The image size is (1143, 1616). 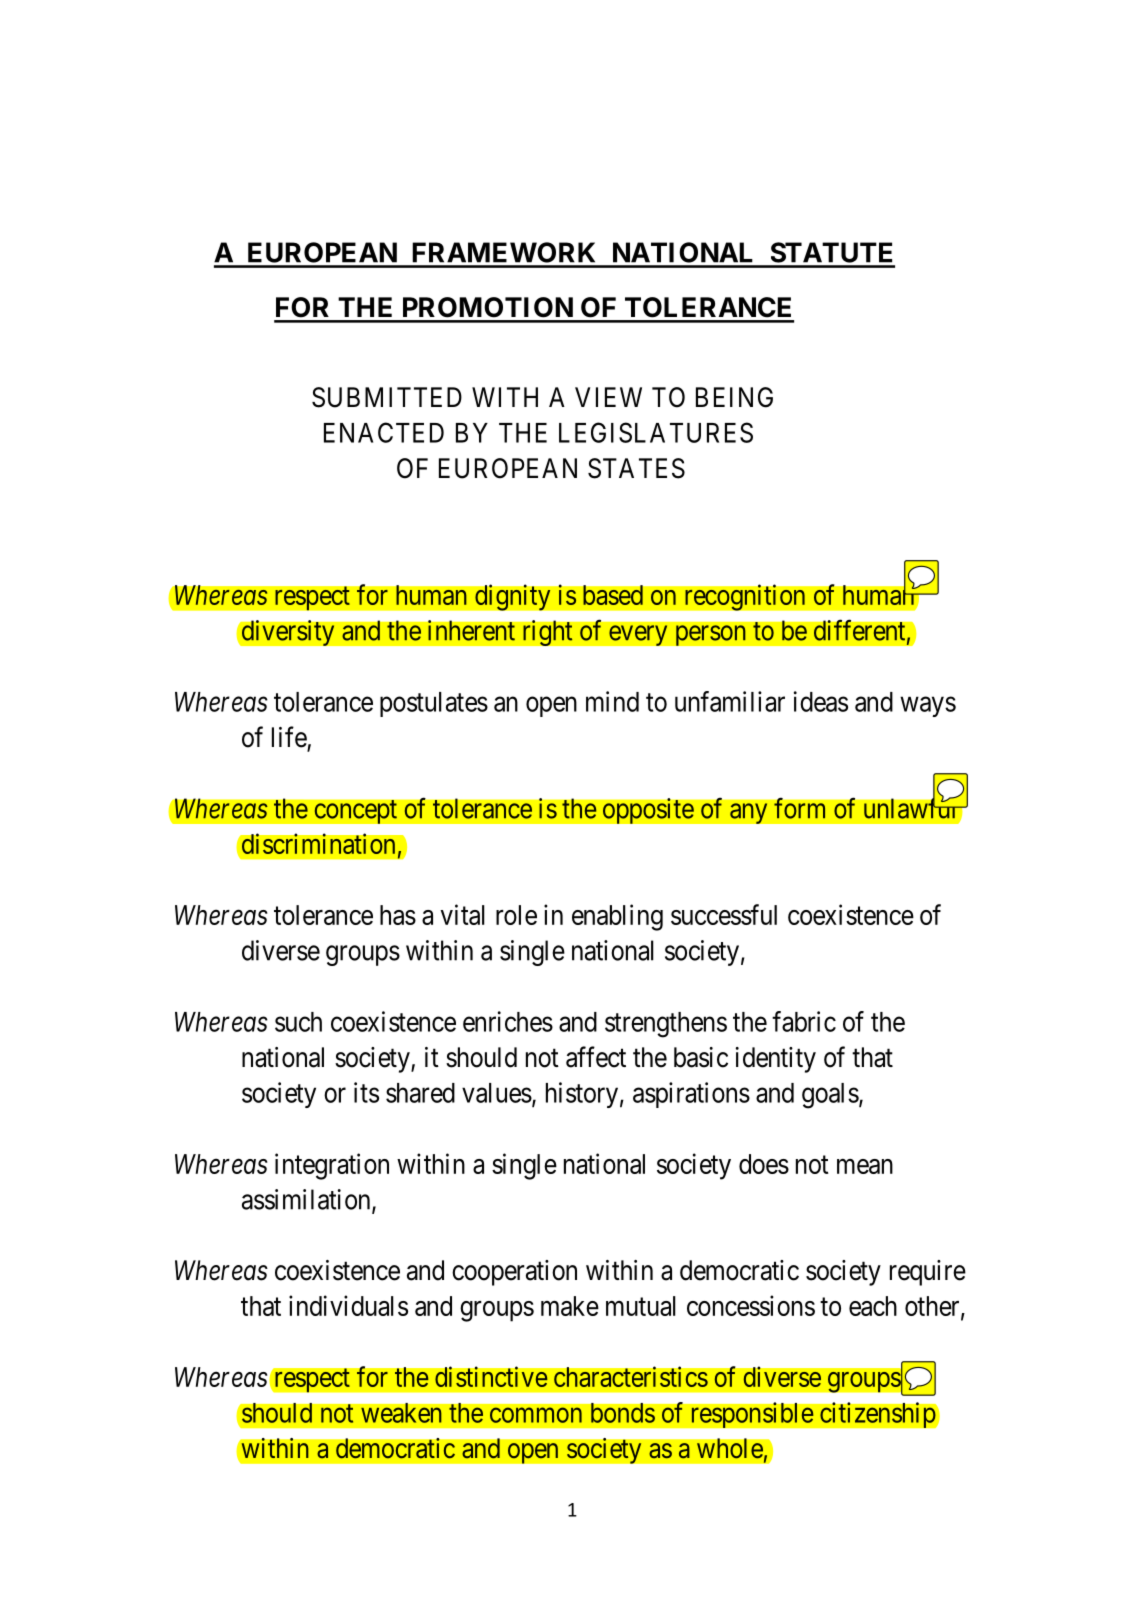 I want to click on weaken, so click(x=401, y=1413).
